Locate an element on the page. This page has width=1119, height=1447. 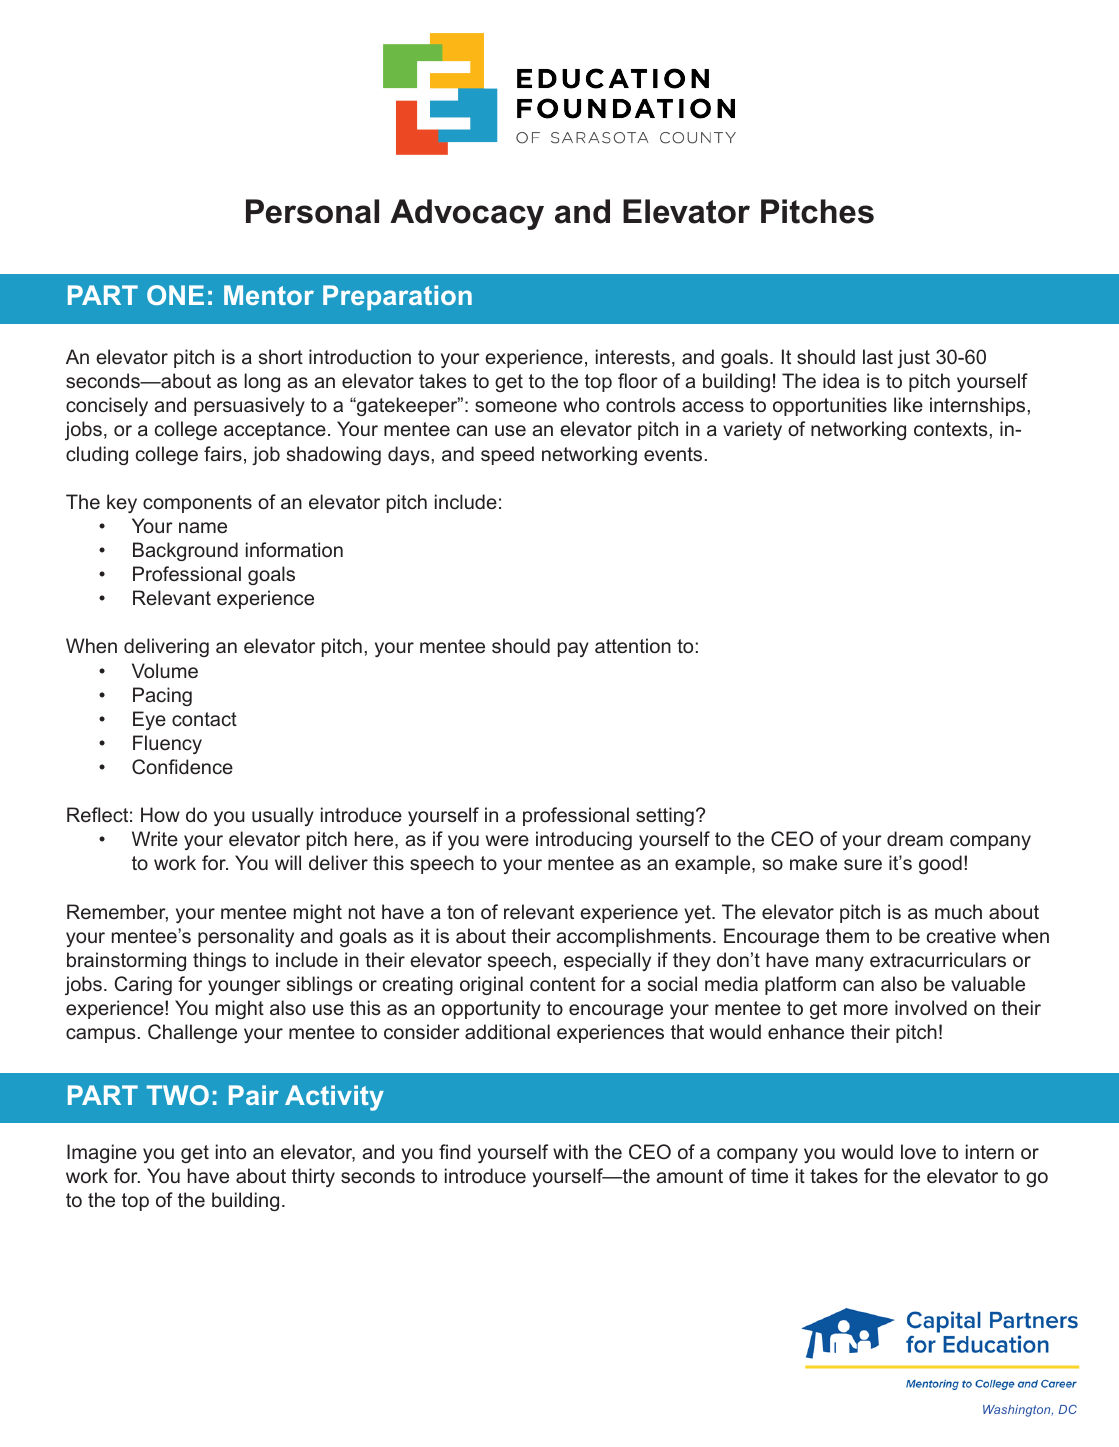
Mentor is located at coordinates (269, 295).
